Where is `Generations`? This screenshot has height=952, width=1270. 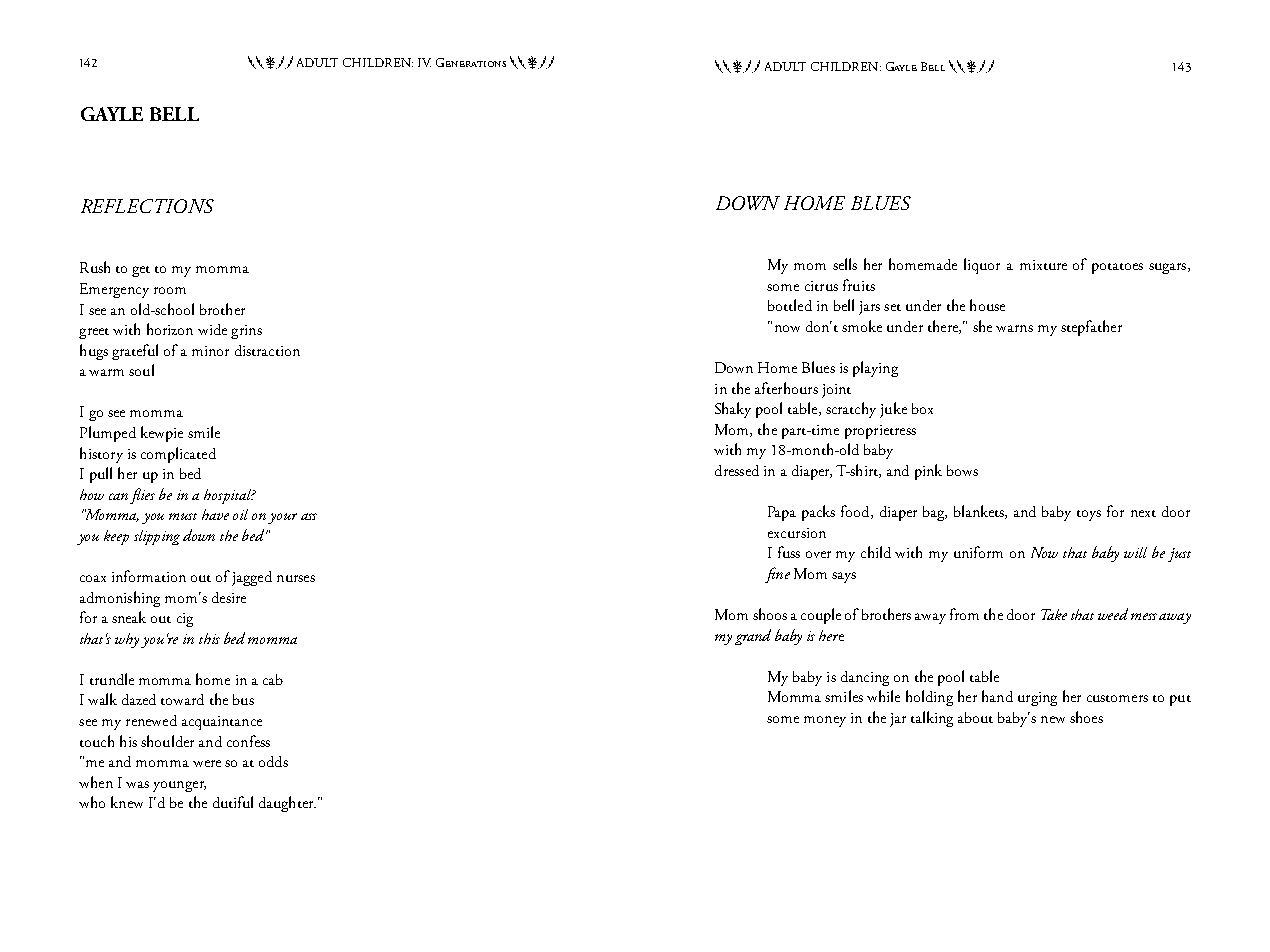
Generations is located at coordinates (471, 62).
